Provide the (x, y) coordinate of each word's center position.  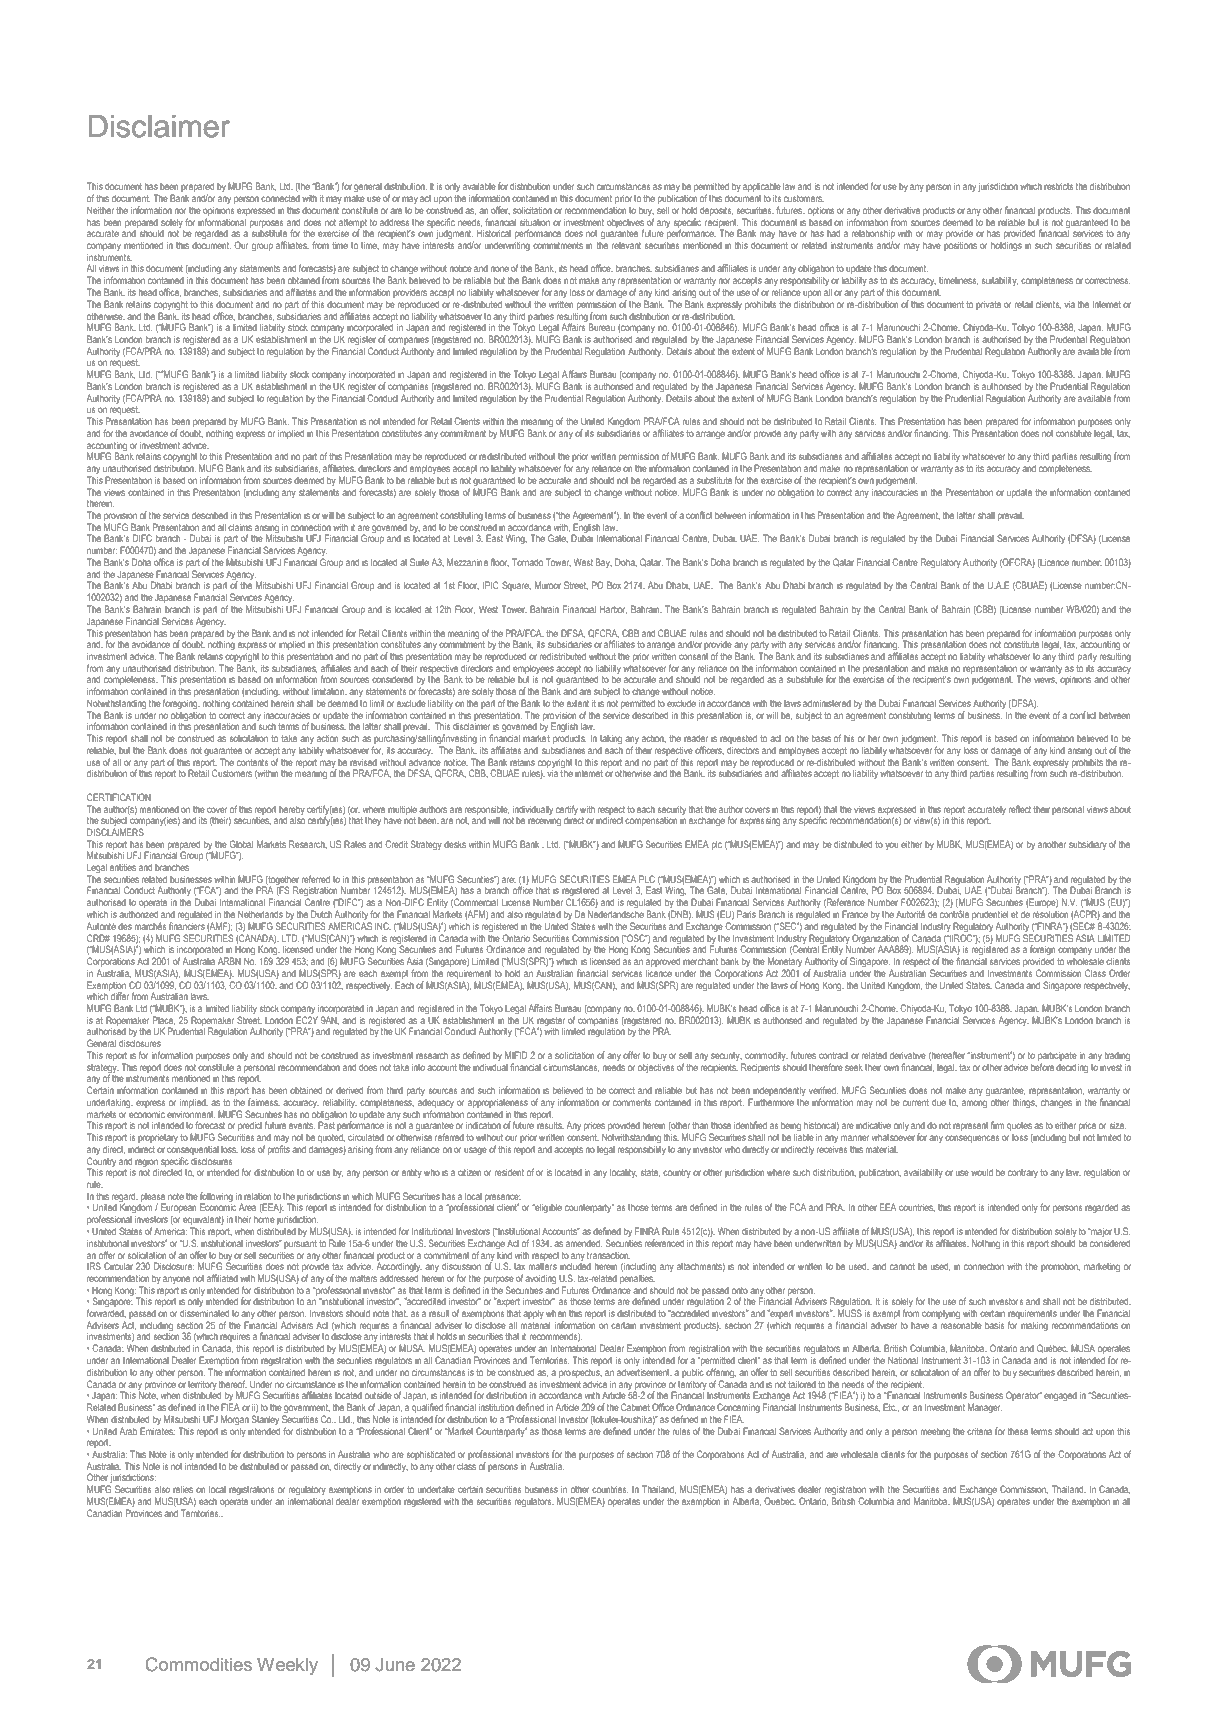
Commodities (199, 1664)
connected (280, 198)
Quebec (780, 1501)
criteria (979, 1431)
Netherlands (260, 914)
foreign (1042, 950)
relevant (626, 245)
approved (663, 962)
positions (960, 246)
